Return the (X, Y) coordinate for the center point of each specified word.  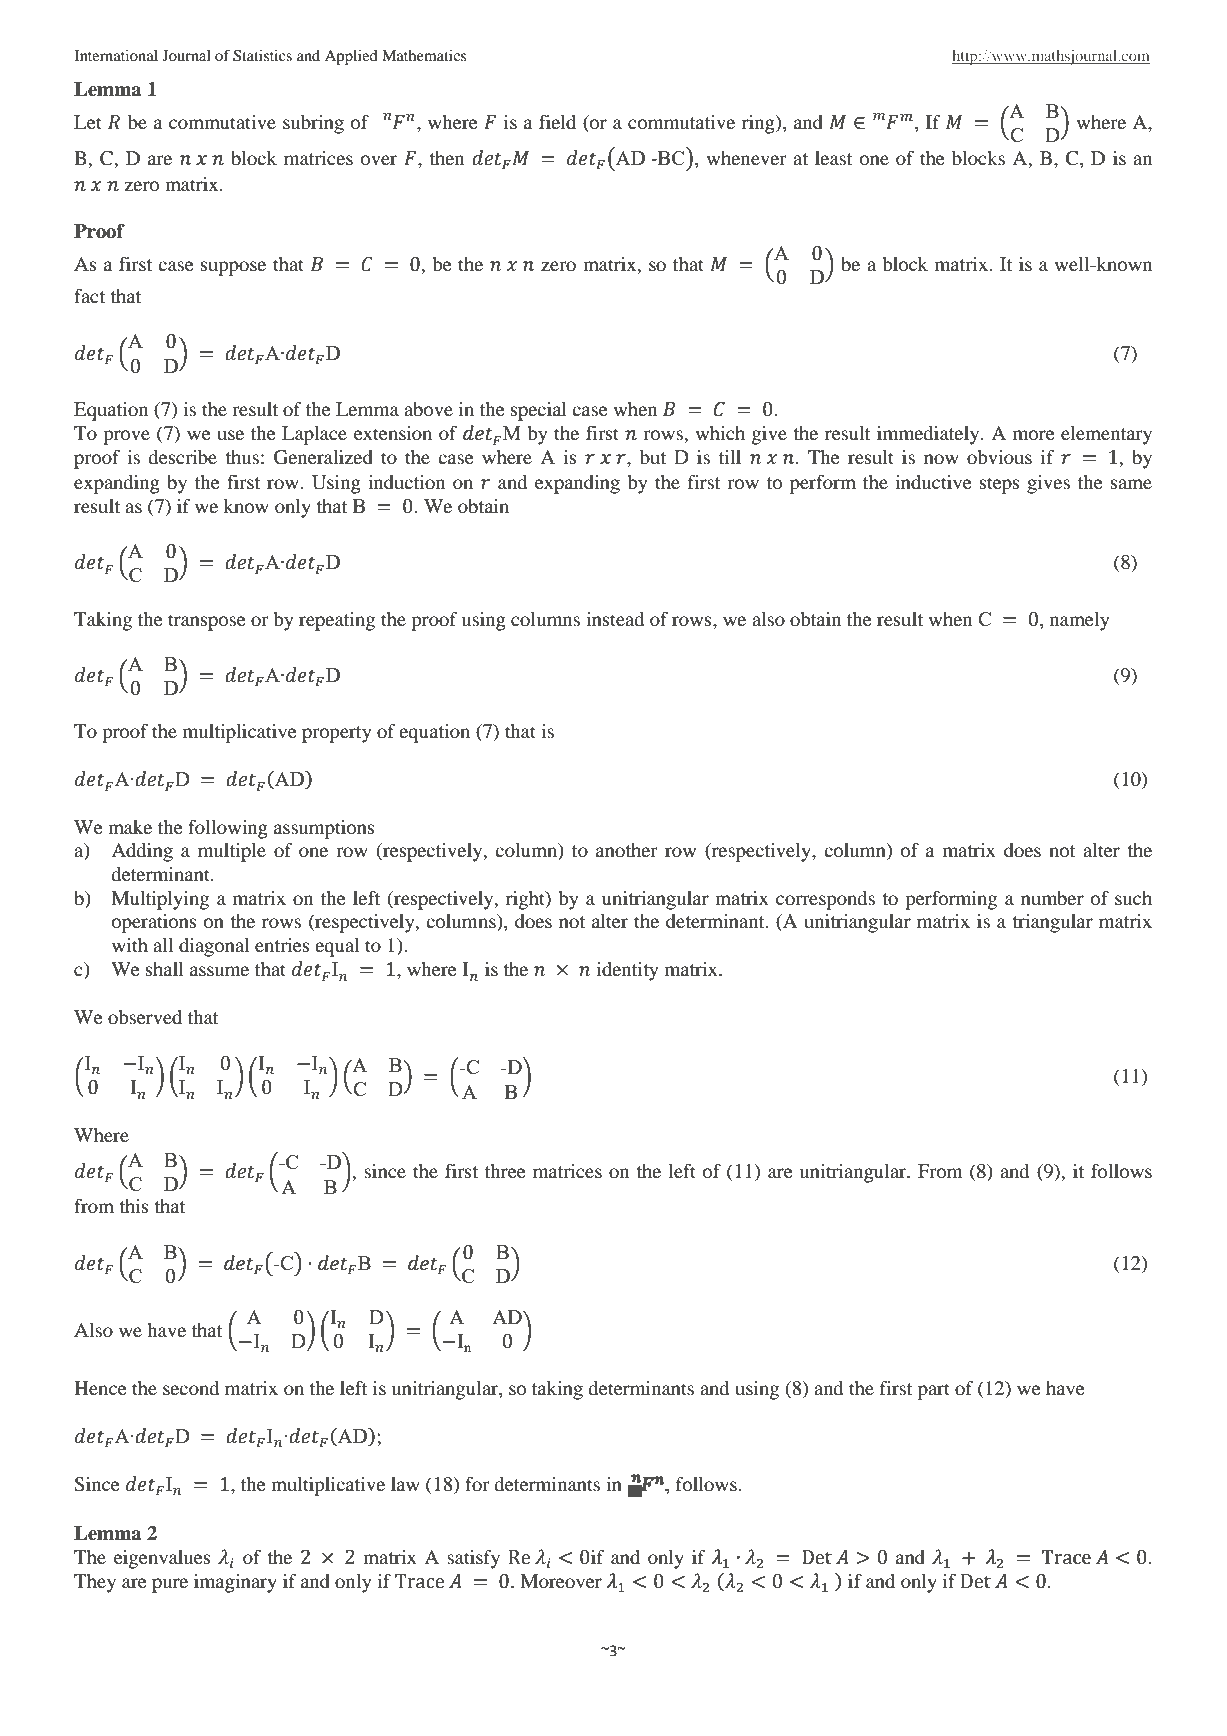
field (557, 122)
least (833, 158)
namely (1079, 621)
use (230, 435)
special (539, 411)
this (134, 1206)
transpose (207, 622)
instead (615, 619)
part (934, 1391)
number (1052, 898)
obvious (999, 457)
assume (219, 971)
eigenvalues (162, 1559)
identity (627, 971)
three (505, 1171)
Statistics (262, 56)
